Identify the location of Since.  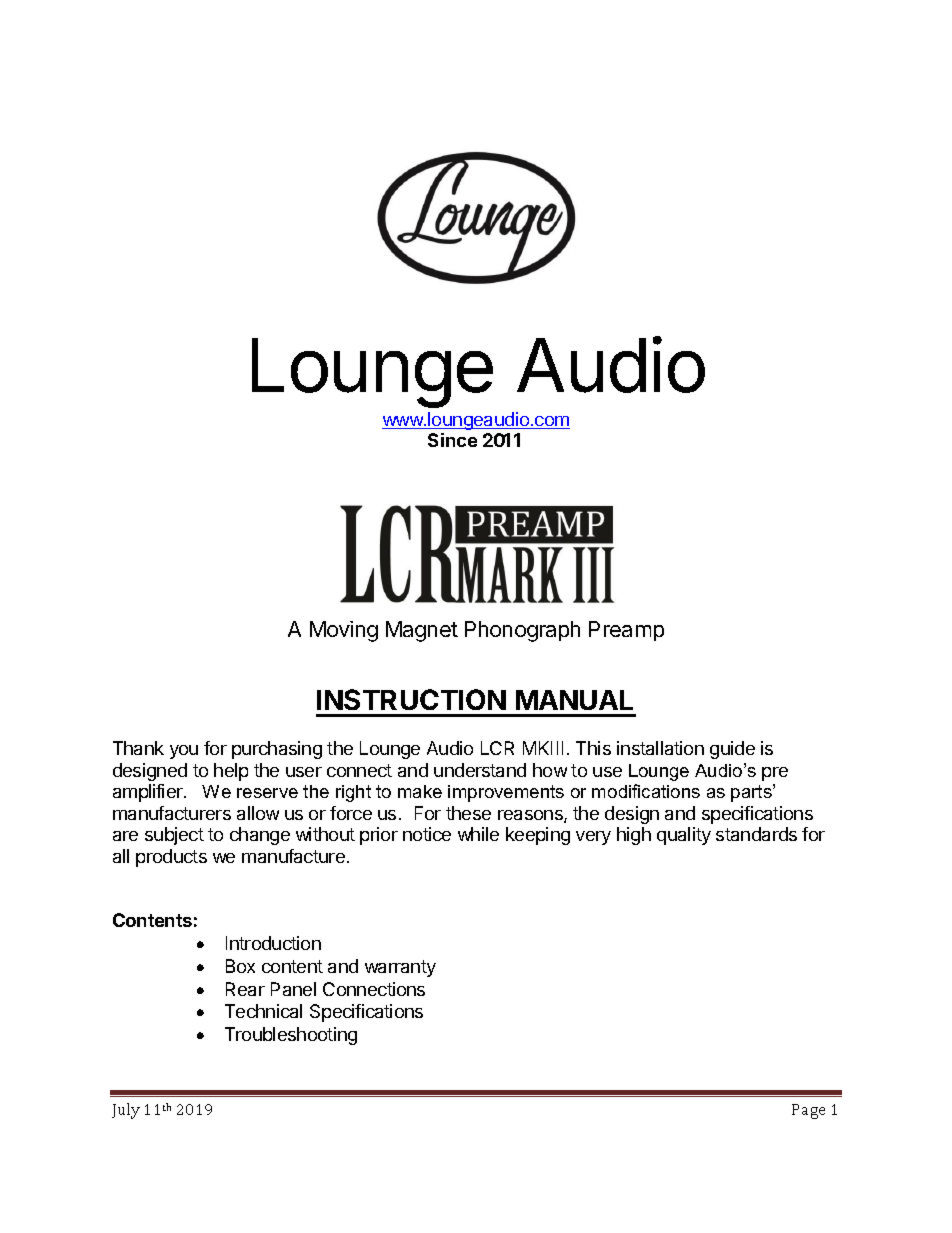
(452, 440).
